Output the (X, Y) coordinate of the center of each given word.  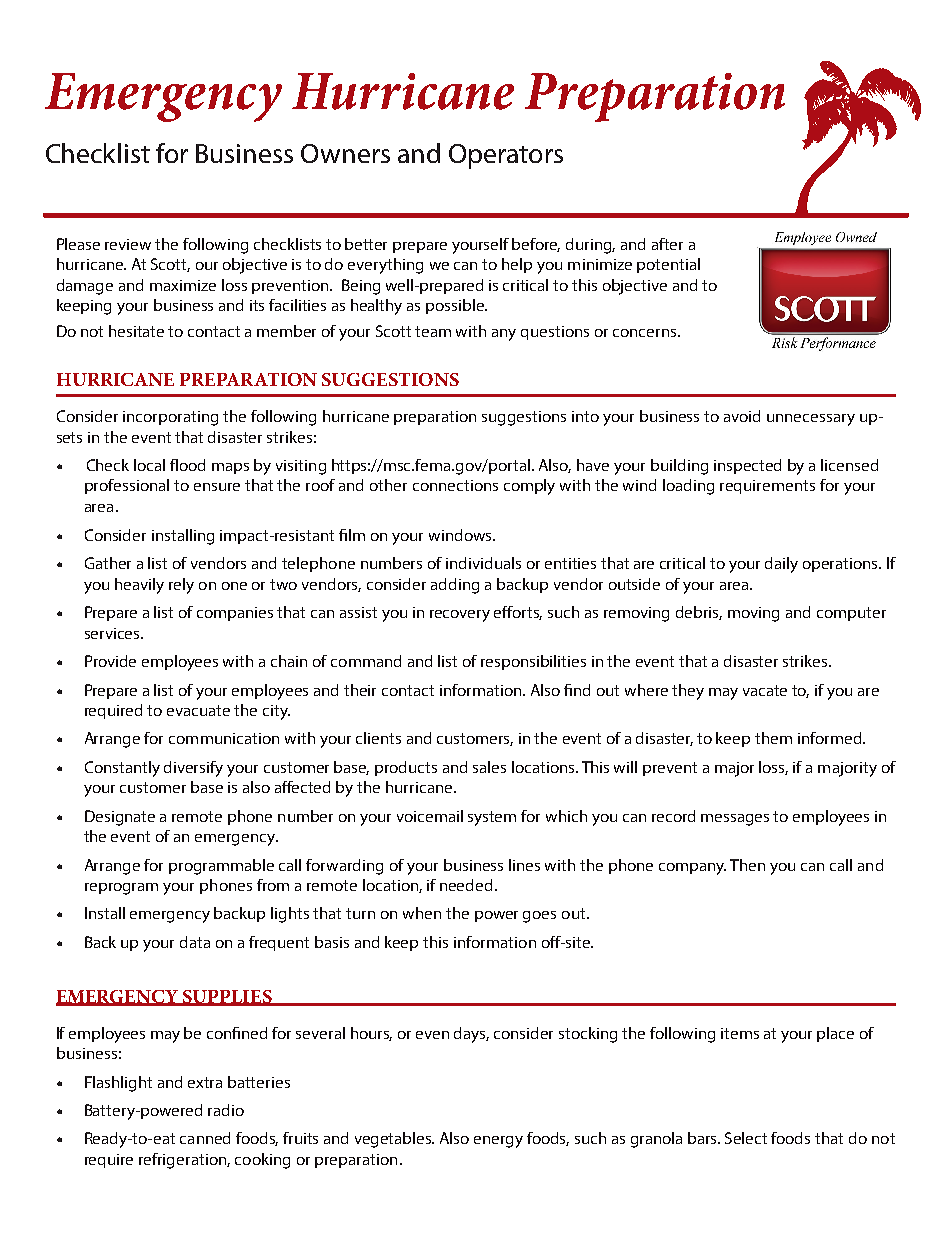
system (492, 818)
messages (735, 820)
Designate (120, 818)
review (128, 244)
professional (127, 486)
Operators (506, 156)
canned (205, 1138)
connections (455, 485)
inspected (747, 466)
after (667, 244)
